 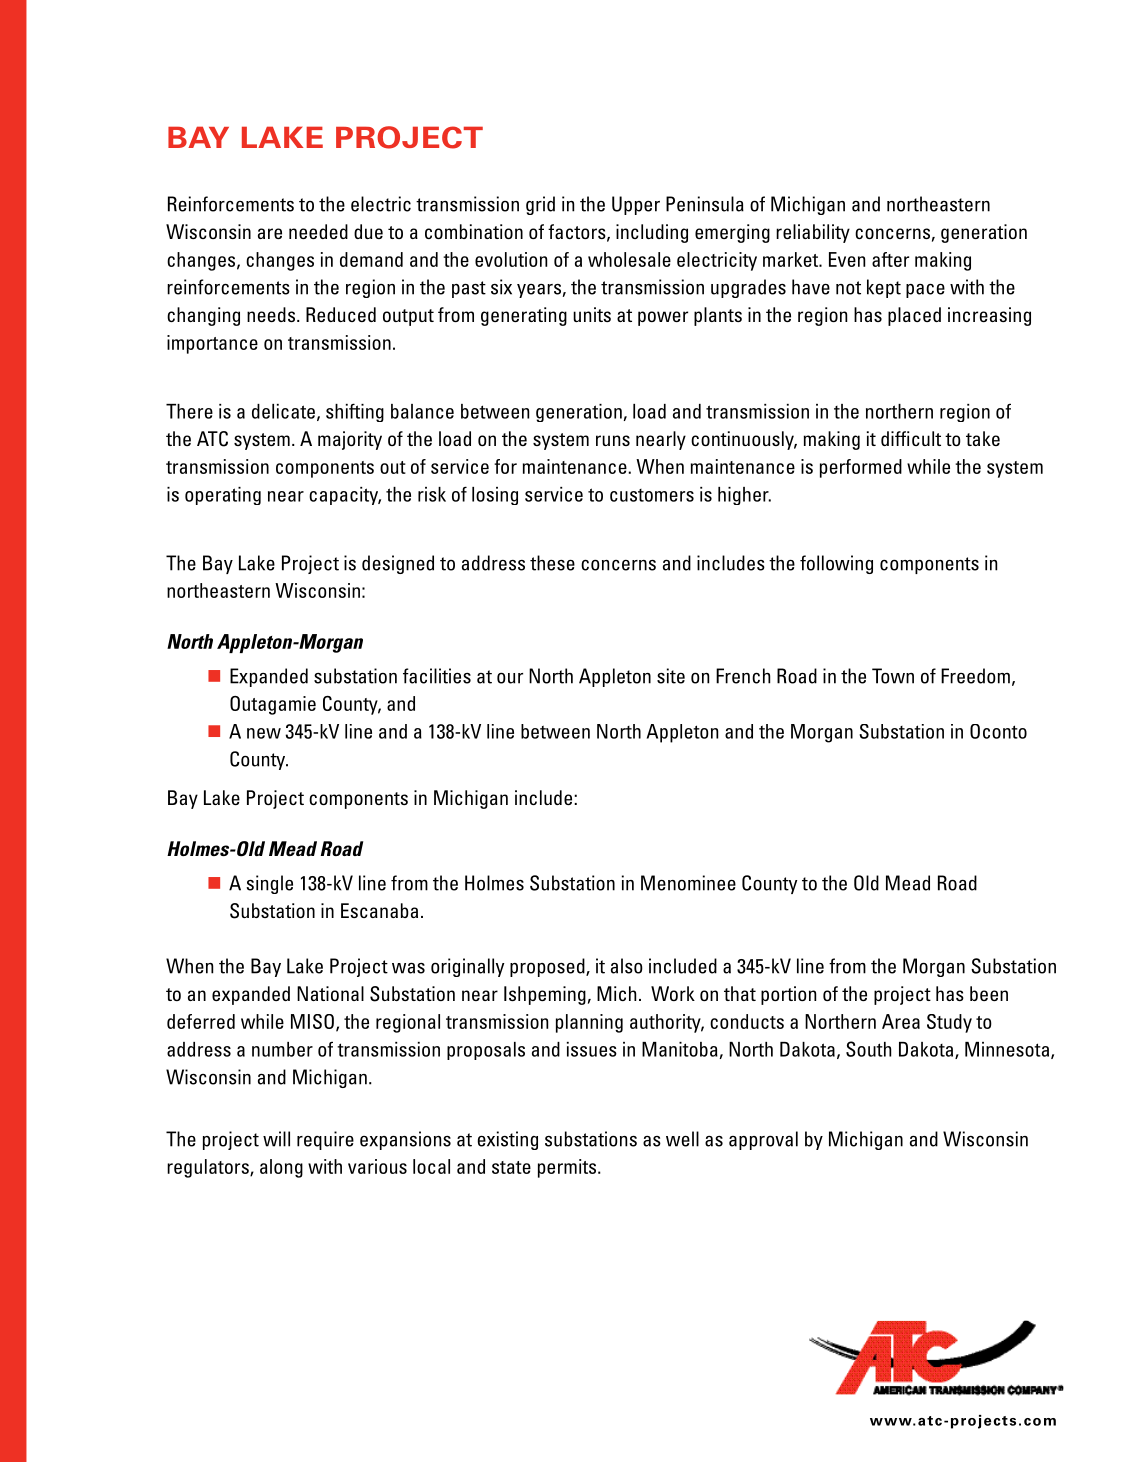 What do you see at coordinates (652, 233) in the image?
I see `including` at bounding box center [652, 233].
